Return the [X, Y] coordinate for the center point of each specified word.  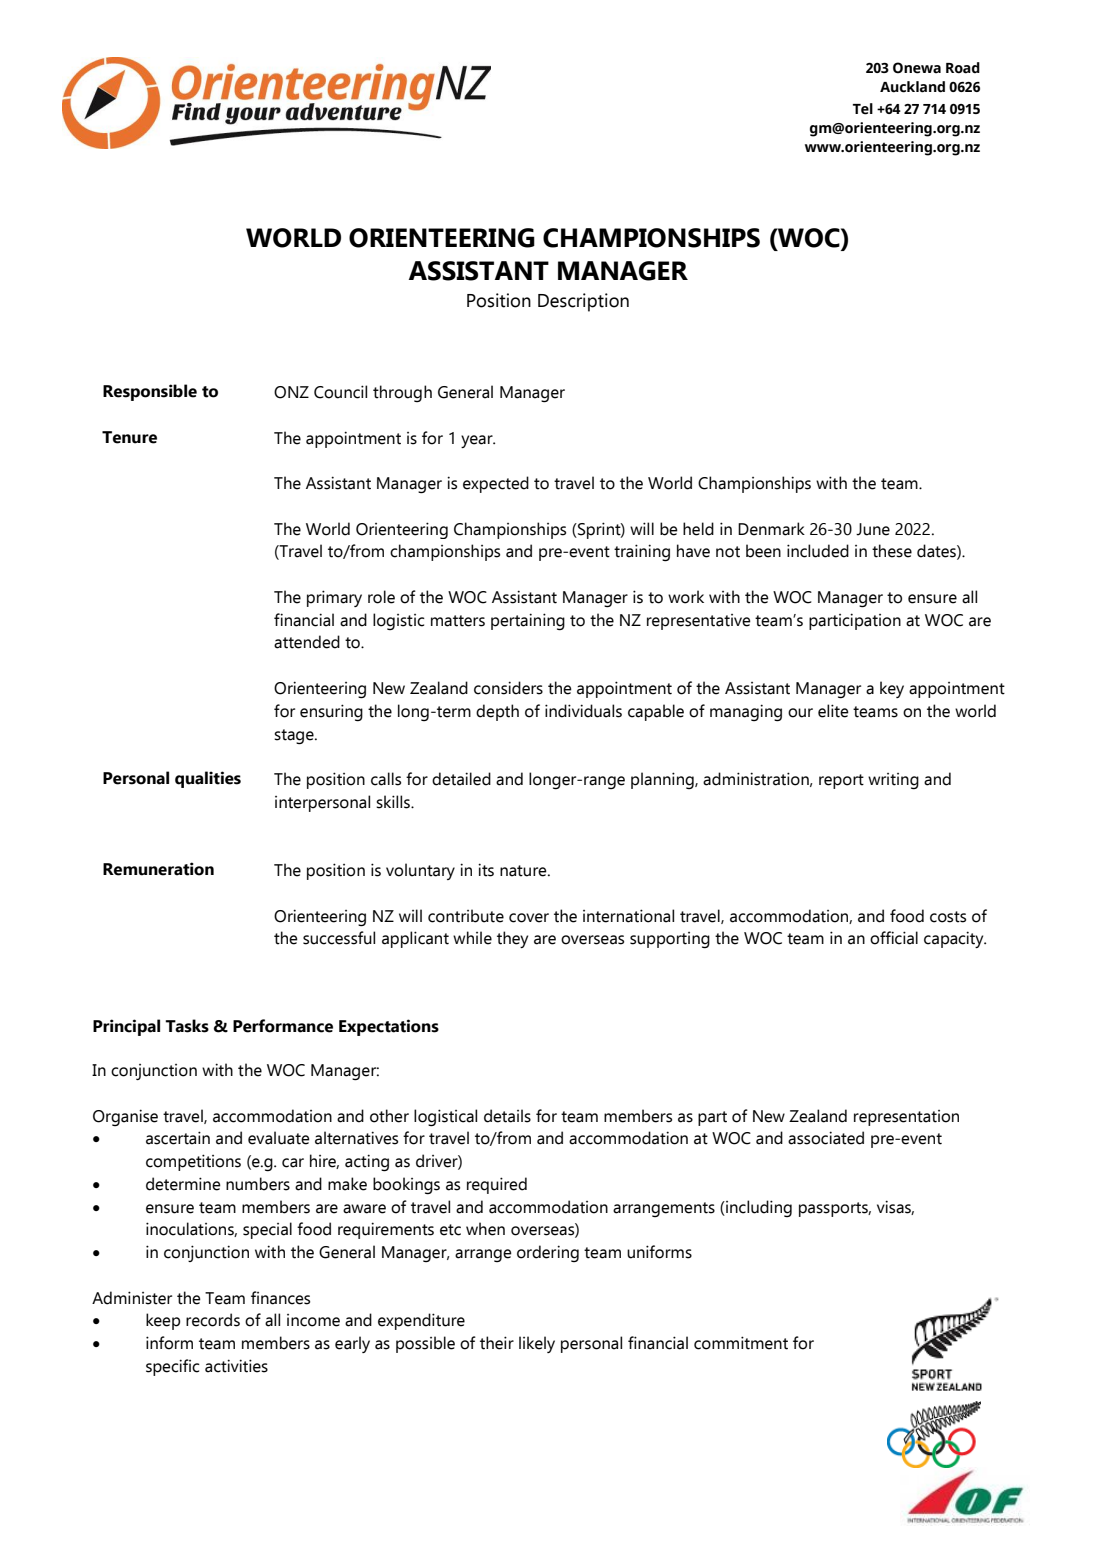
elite [833, 711]
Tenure [129, 437]
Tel [863, 109]
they [512, 939]
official [894, 938]
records [213, 1320]
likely [537, 1344]
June [873, 529]
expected [496, 484]
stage [295, 737]
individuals [583, 711]
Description [583, 302]
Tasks [187, 1026]
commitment [741, 1343]
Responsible [150, 392]
